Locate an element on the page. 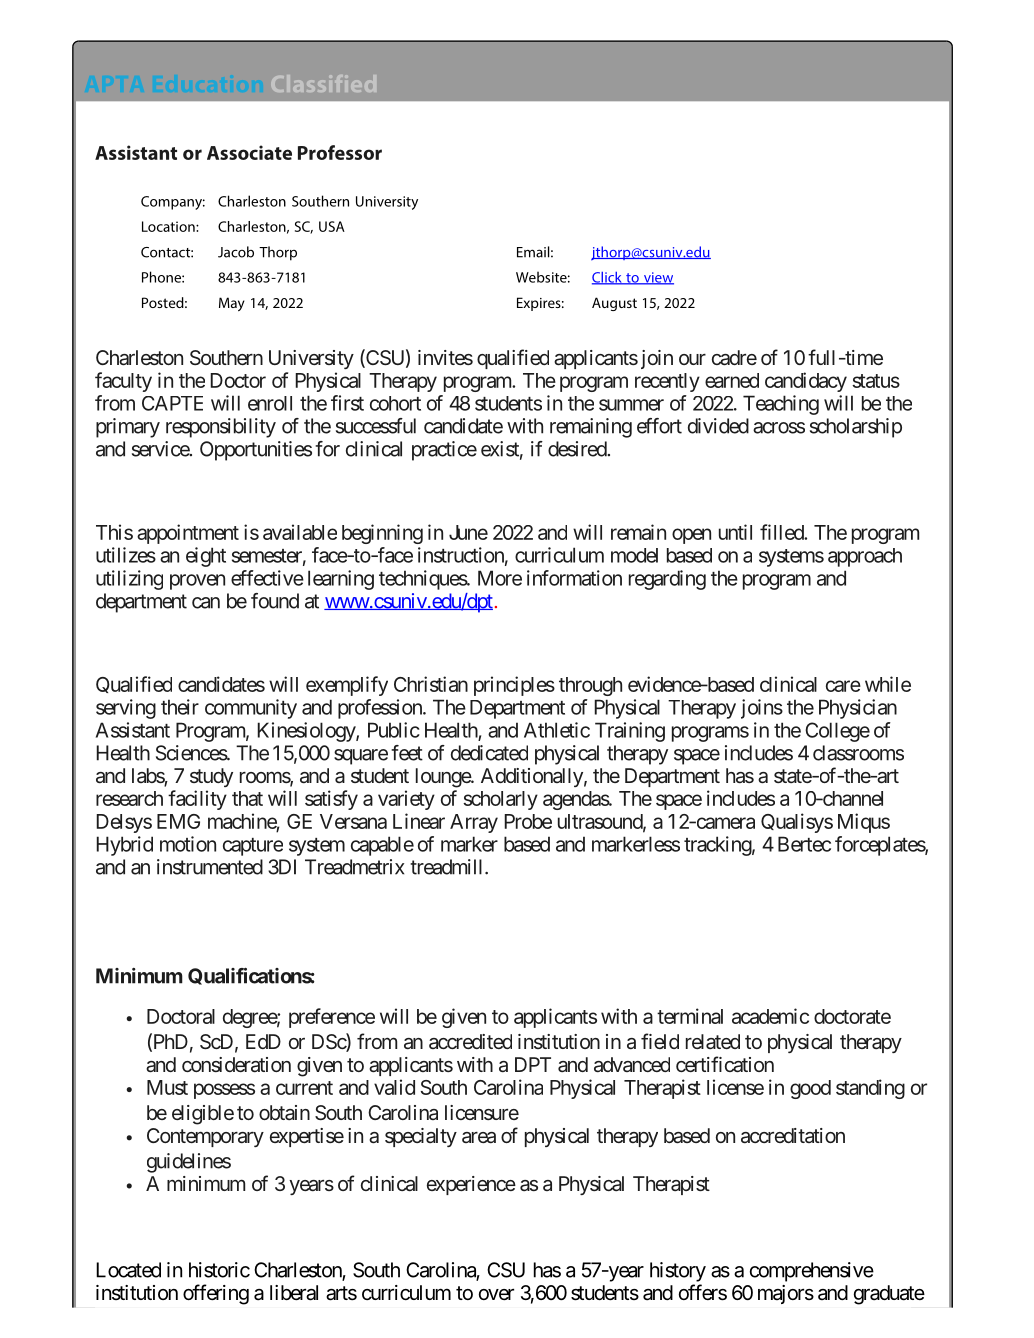  responsibility is located at coordinates (221, 428).
